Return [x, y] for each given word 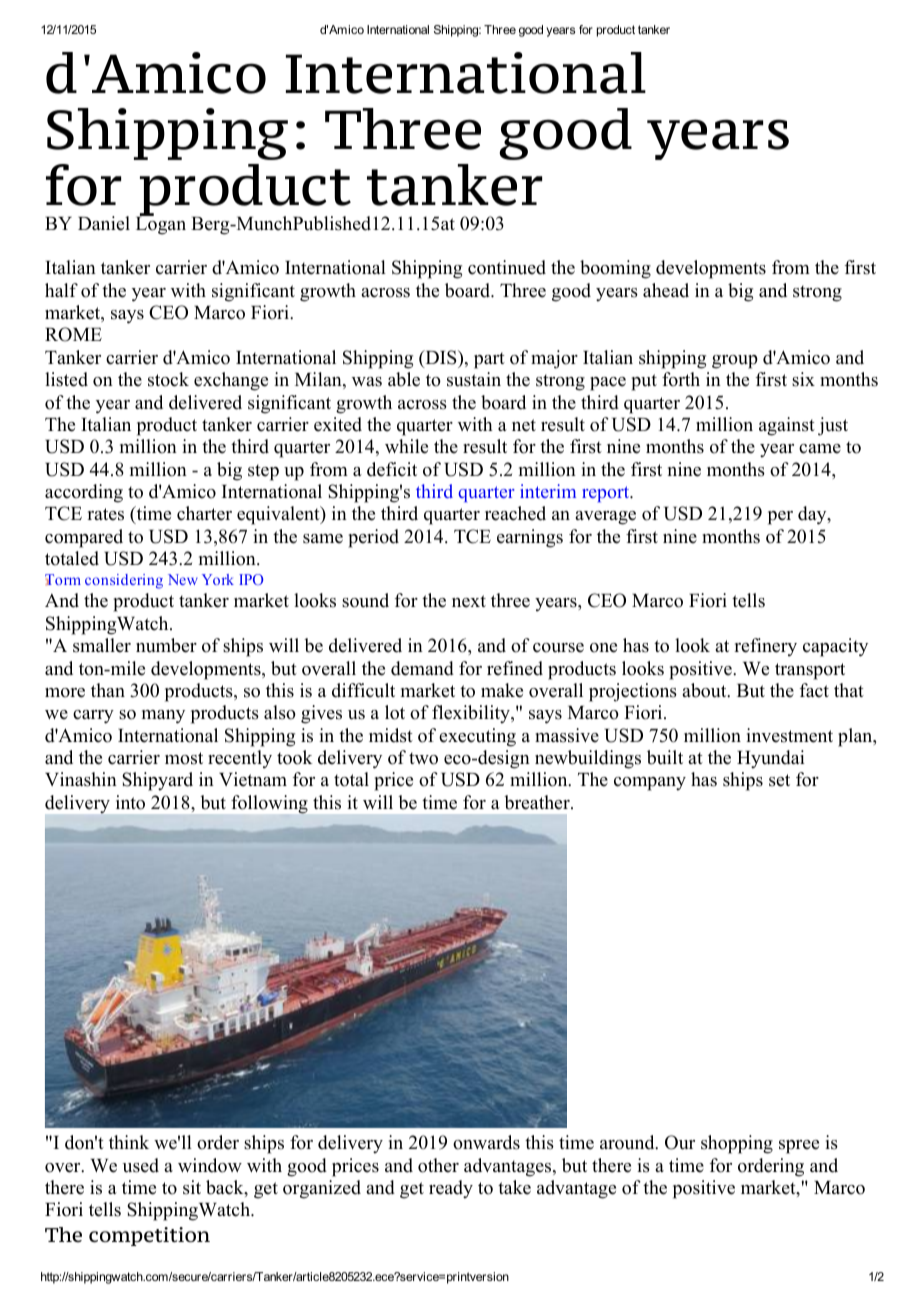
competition [149, 1236]
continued [507, 267]
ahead [666, 290]
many [163, 717]
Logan [161, 224]
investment [789, 735]
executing [477, 737]
